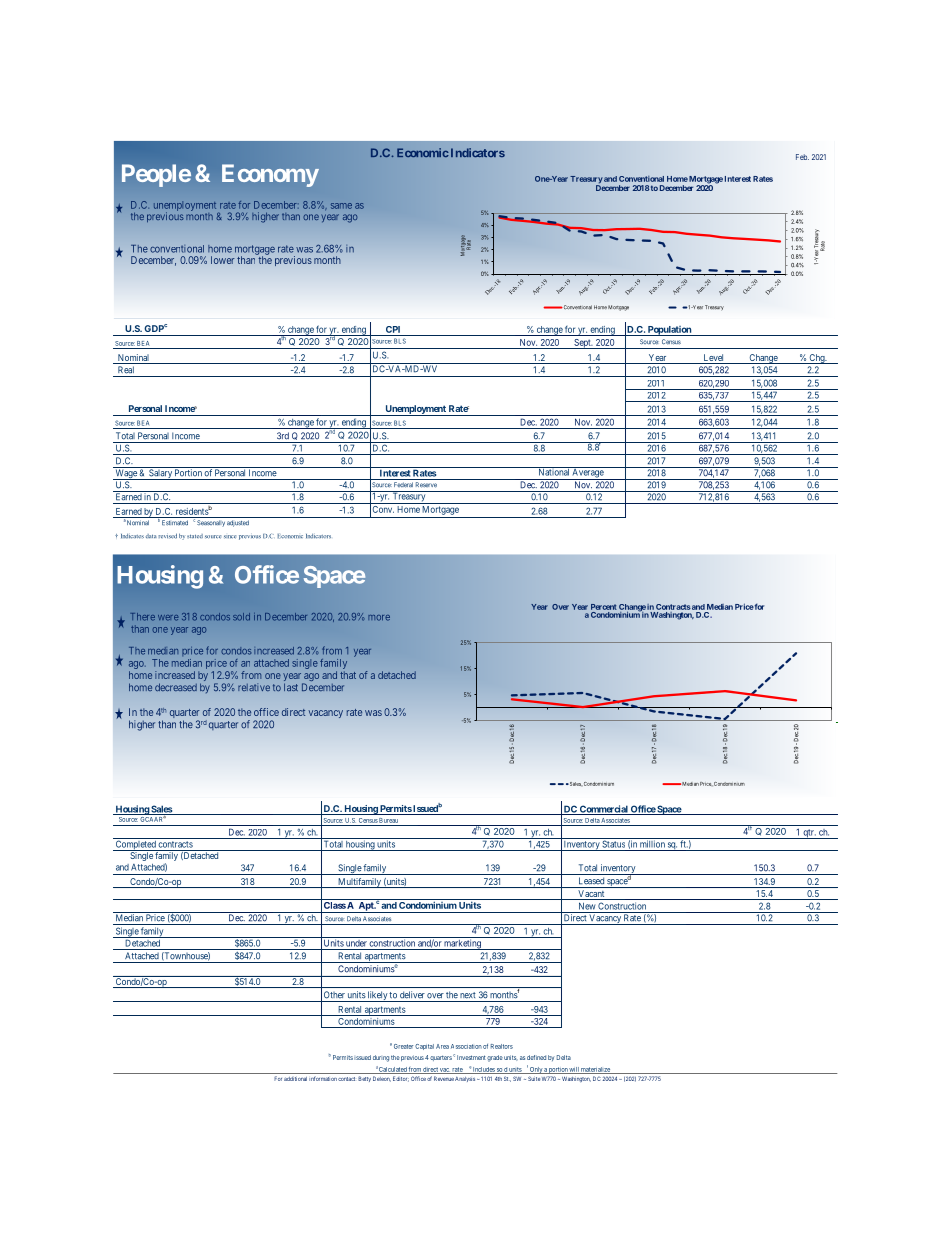 This screenshot has height=1233, width=952. What do you see at coordinates (341, 206) in the screenshot?
I see `same` at bounding box center [341, 206].
